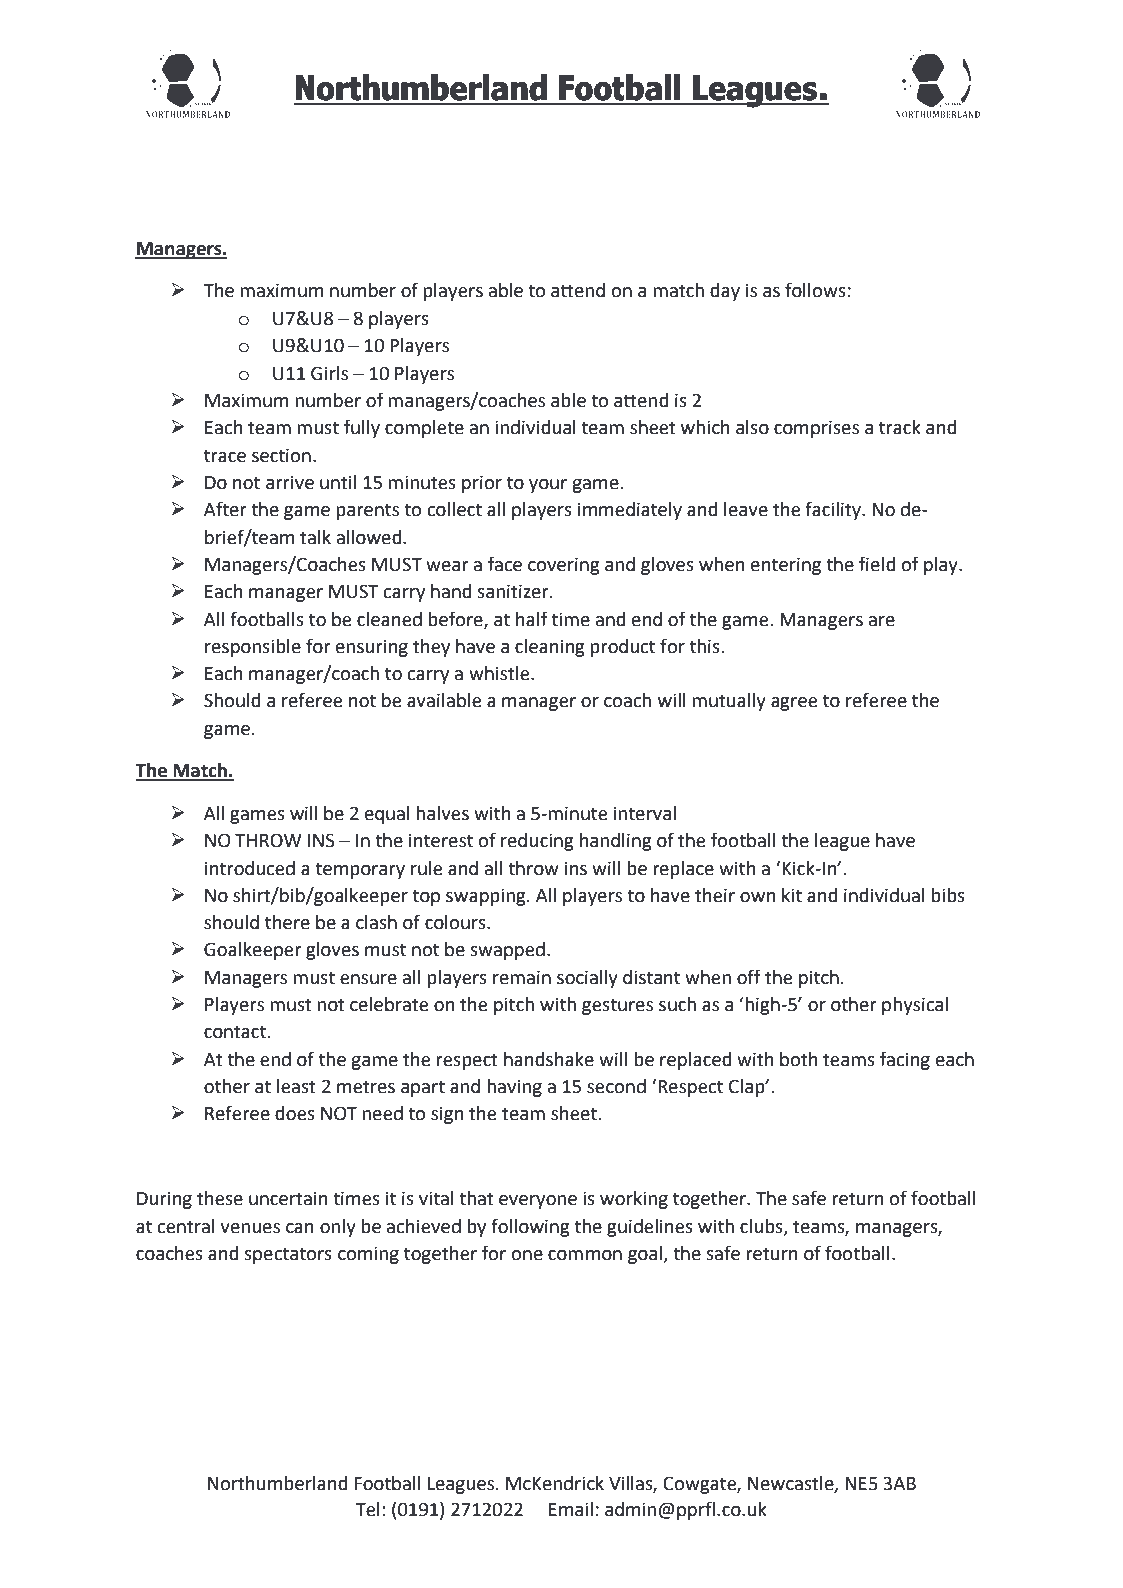  What do you see at coordinates (815, 290) in the screenshot?
I see `follows` at bounding box center [815, 290].
